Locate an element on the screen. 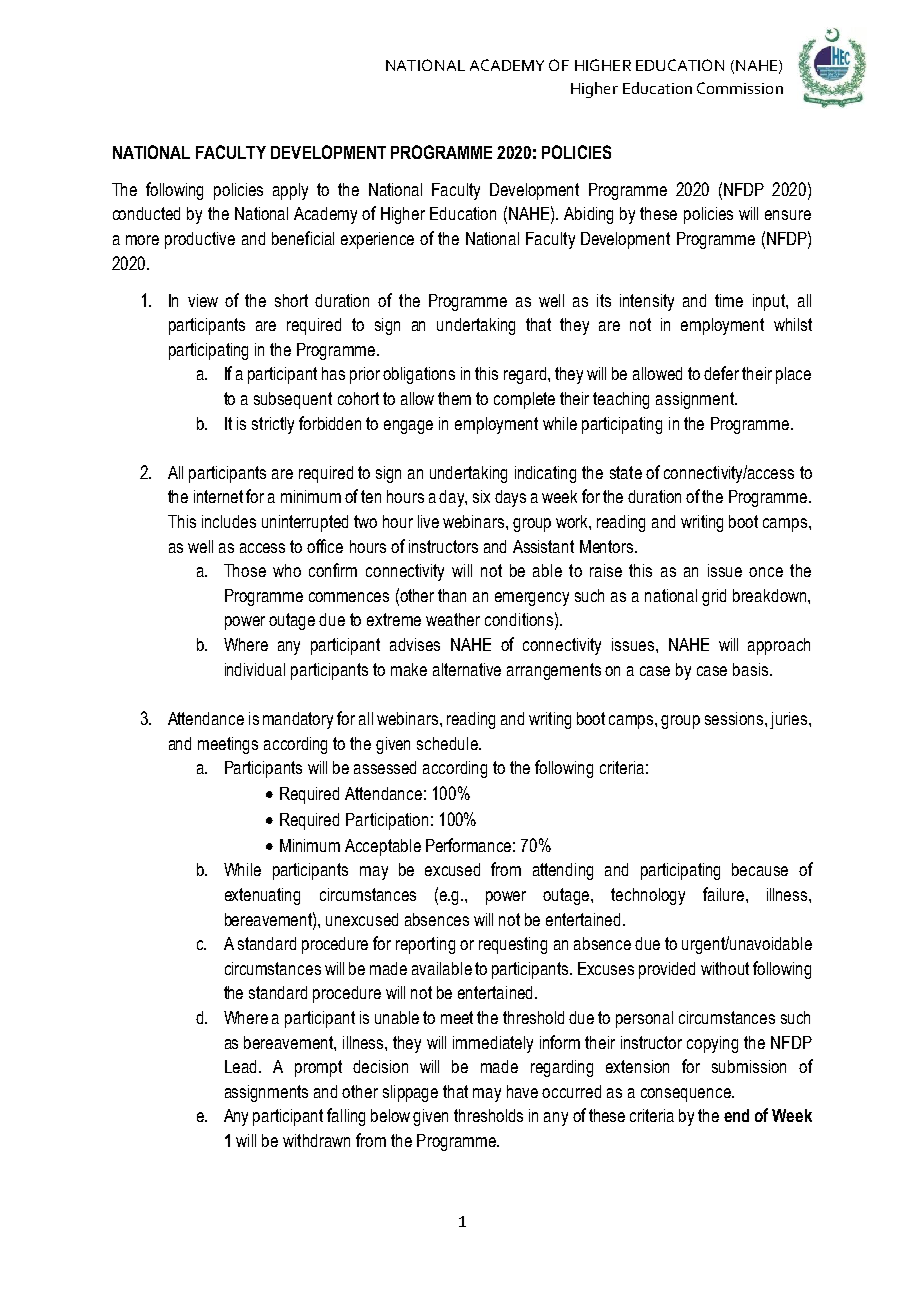 Image resolution: width=924 pixels, height=1308 pixels. Commission is located at coordinates (740, 88).
